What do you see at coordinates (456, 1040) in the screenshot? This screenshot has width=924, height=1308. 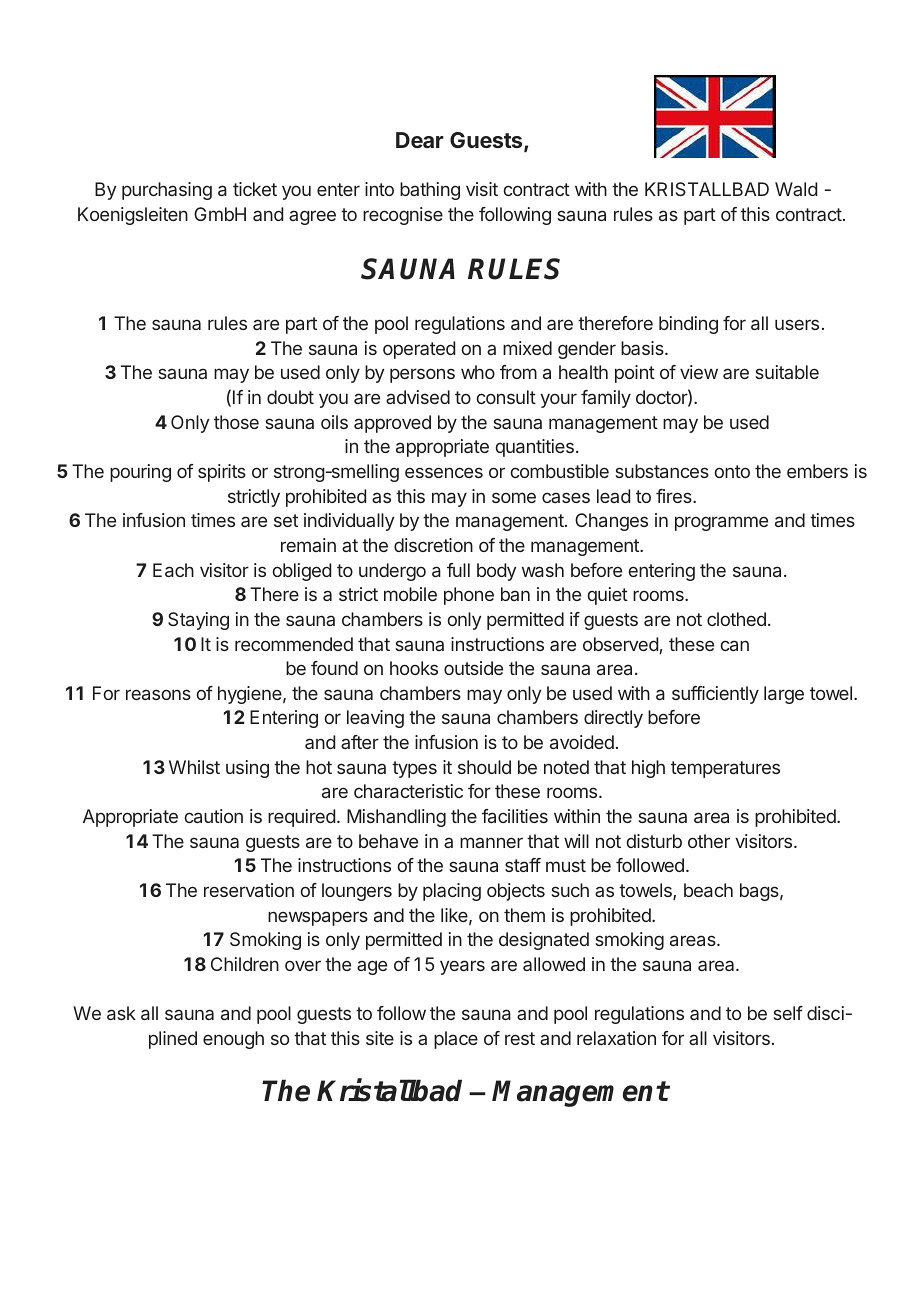 I see `place` at bounding box center [456, 1040].
